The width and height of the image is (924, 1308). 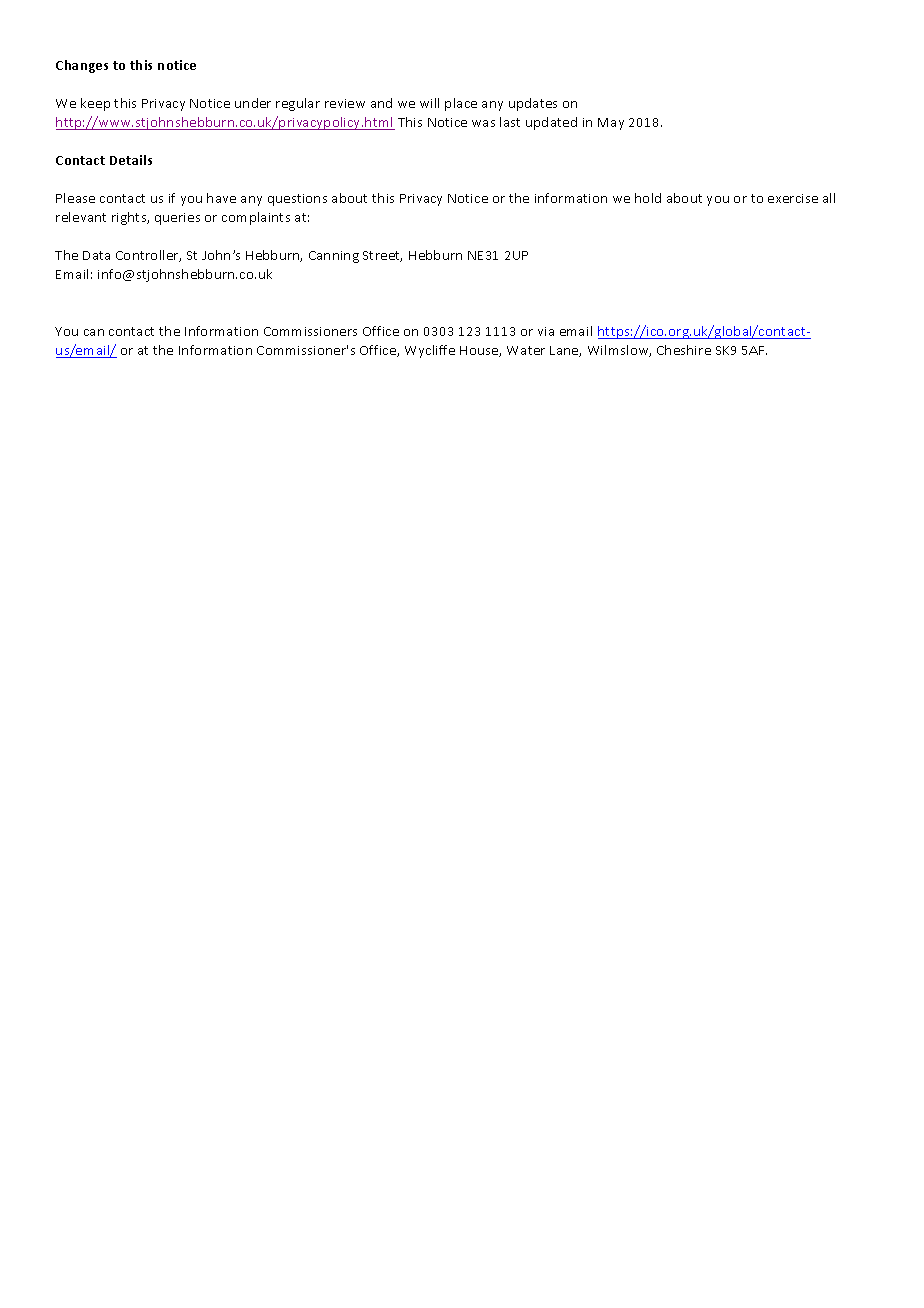 I want to click on will, so click(x=429, y=103).
